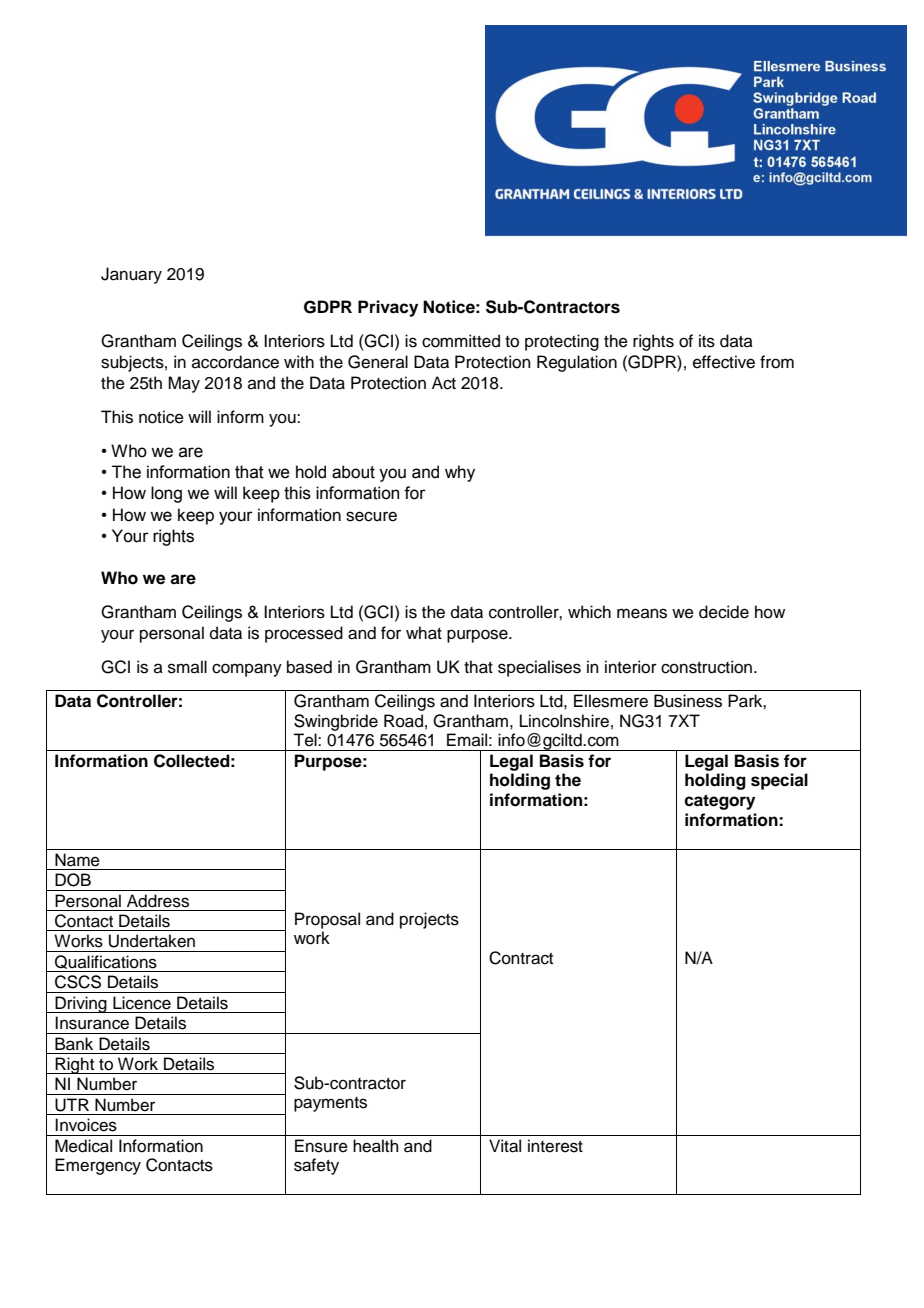 The image size is (924, 1308). Describe the element at coordinates (376, 1146) in the screenshot. I see `health` at that location.
